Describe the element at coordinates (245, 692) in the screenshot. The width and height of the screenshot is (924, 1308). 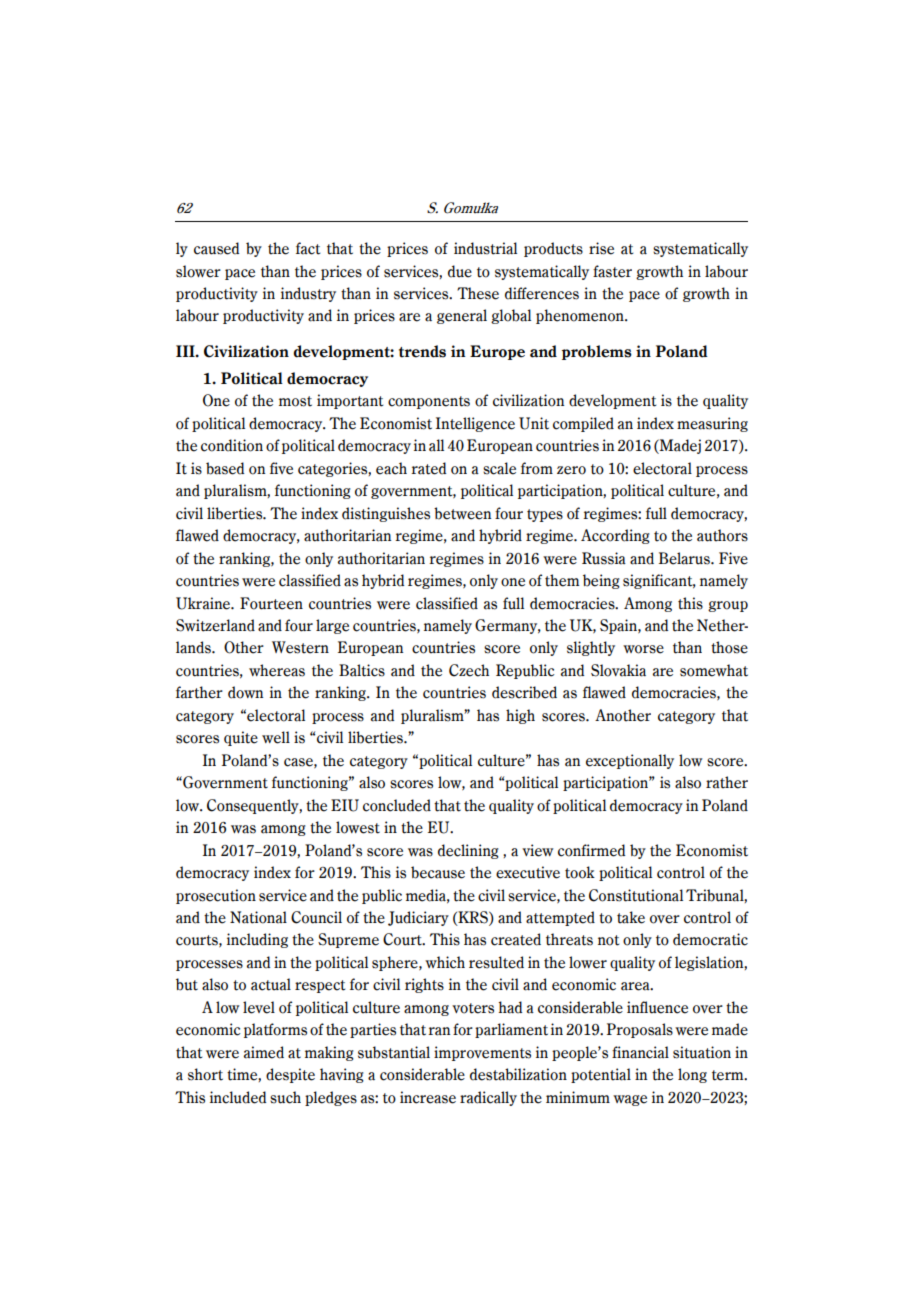
I see `down` at that location.
